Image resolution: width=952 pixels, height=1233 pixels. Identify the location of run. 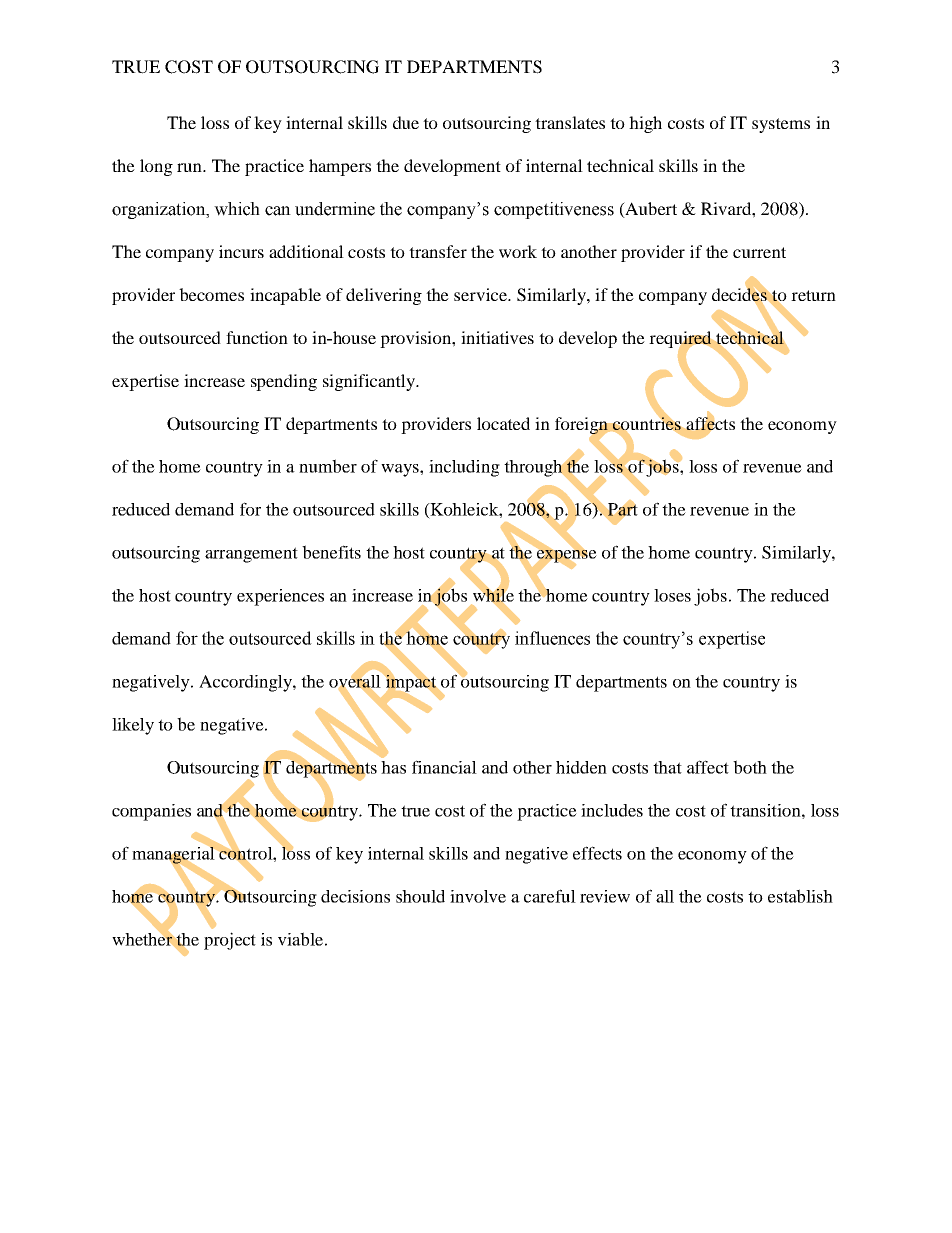
(190, 167).
